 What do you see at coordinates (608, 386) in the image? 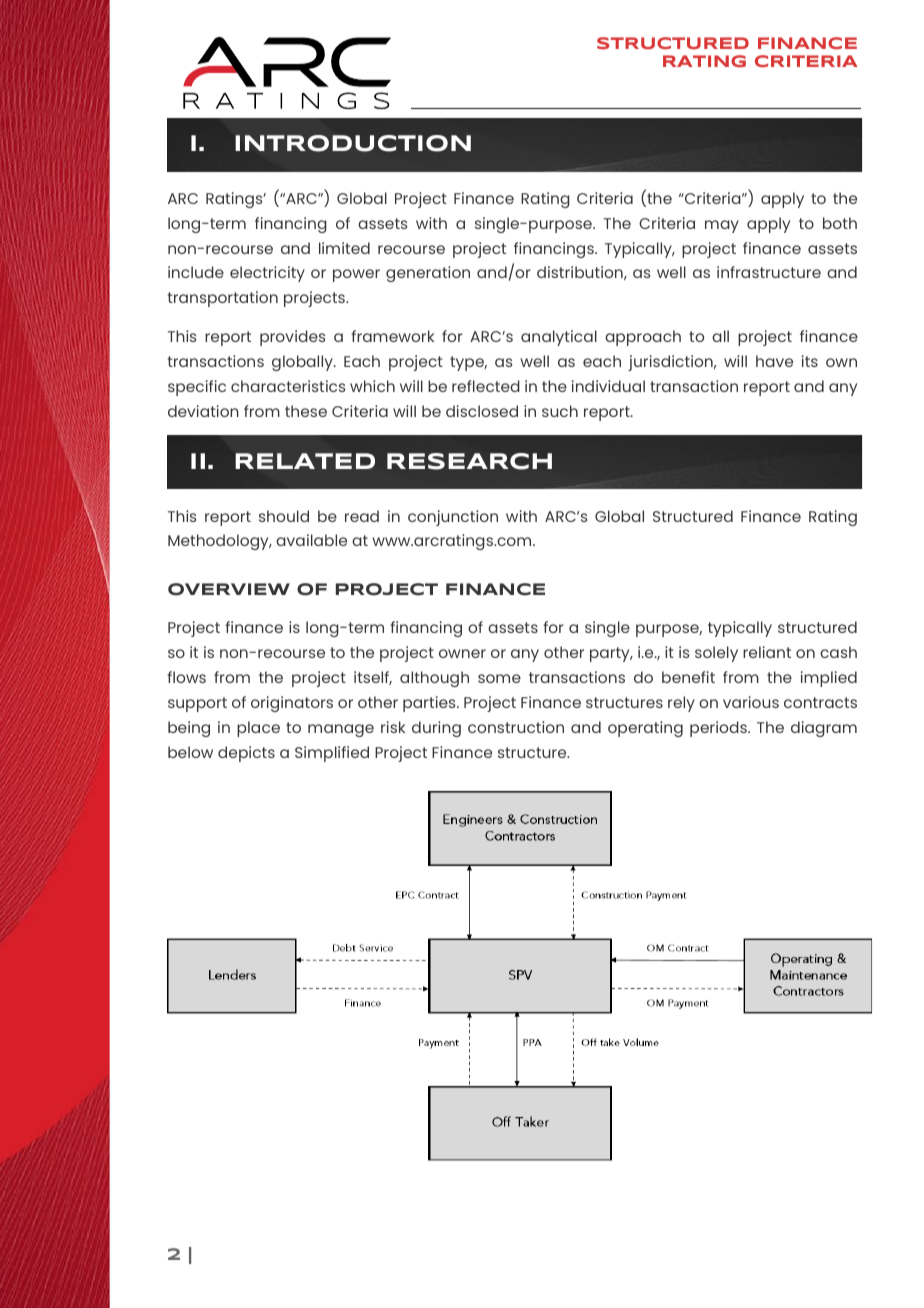
I see `individual` at bounding box center [608, 386].
